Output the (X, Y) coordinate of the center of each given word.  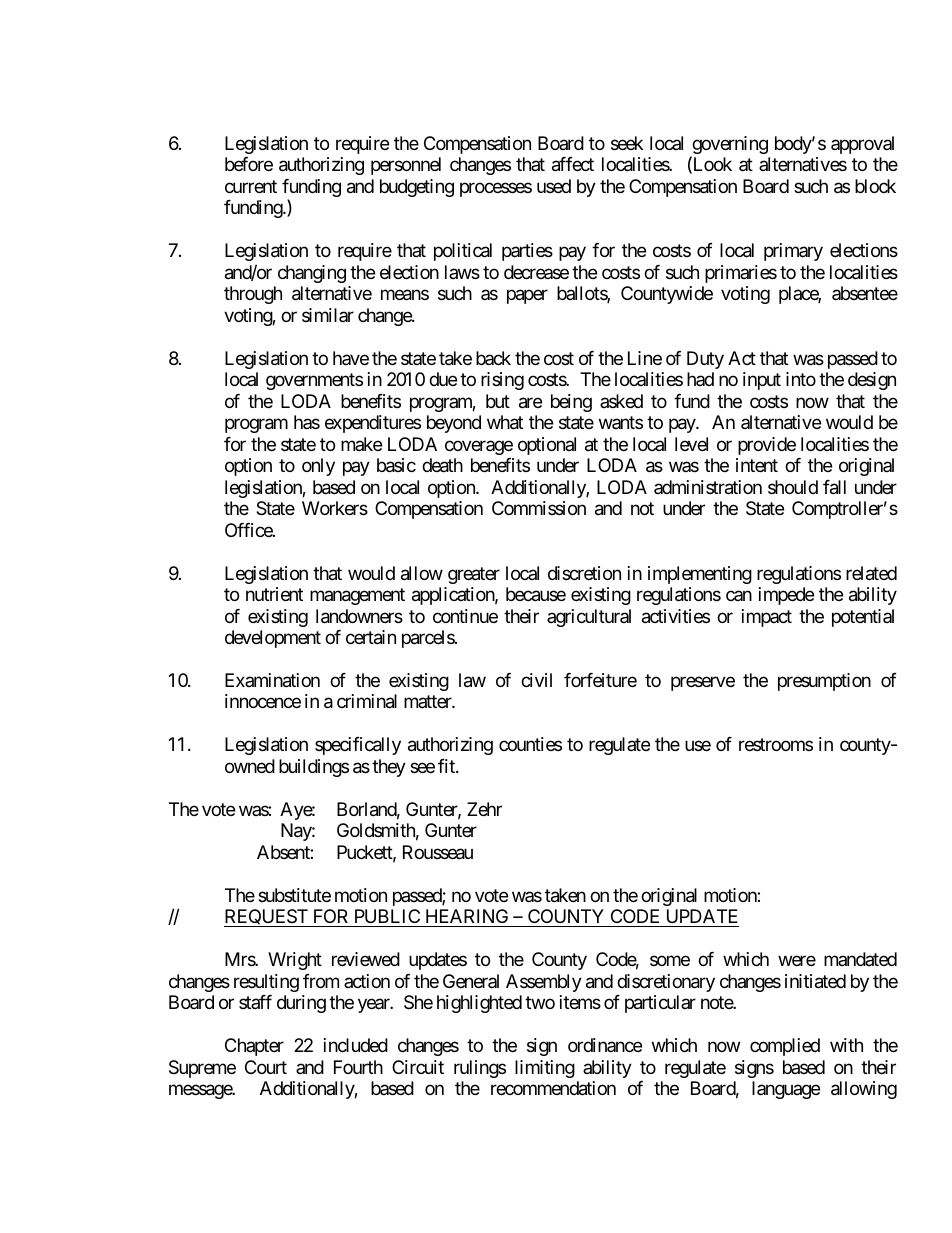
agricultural (589, 618)
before (249, 164)
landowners (359, 616)
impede (786, 596)
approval (862, 145)
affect (573, 164)
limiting (545, 1069)
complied (785, 1047)
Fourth (358, 1067)
